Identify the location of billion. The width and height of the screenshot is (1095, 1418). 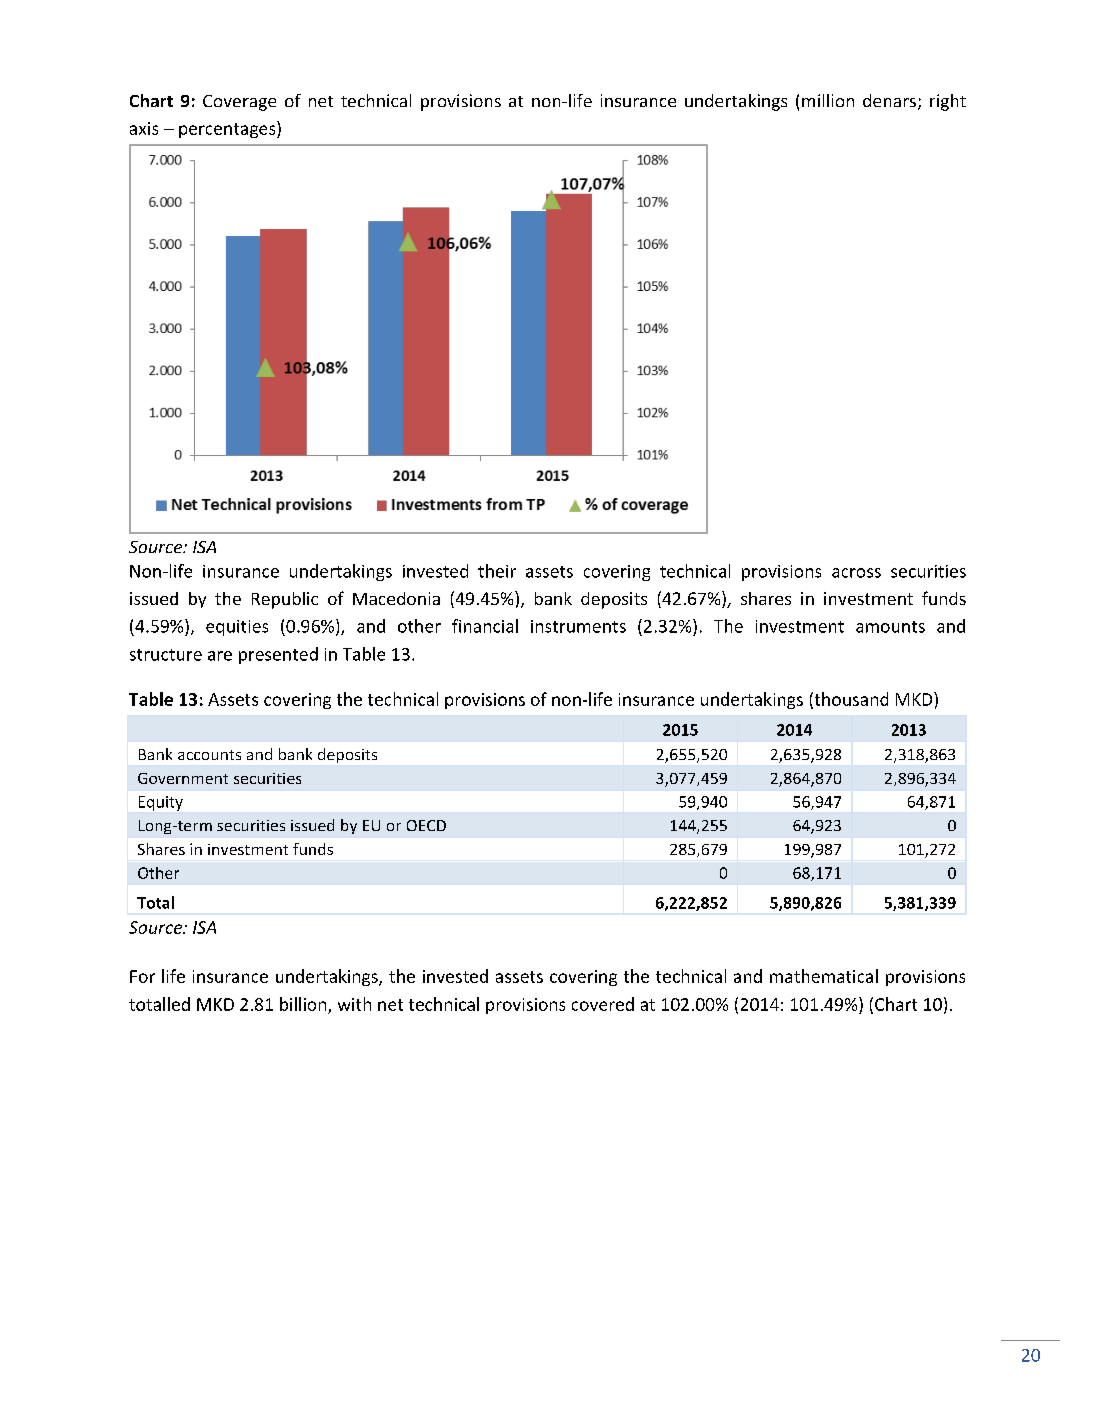
(303, 1004).
